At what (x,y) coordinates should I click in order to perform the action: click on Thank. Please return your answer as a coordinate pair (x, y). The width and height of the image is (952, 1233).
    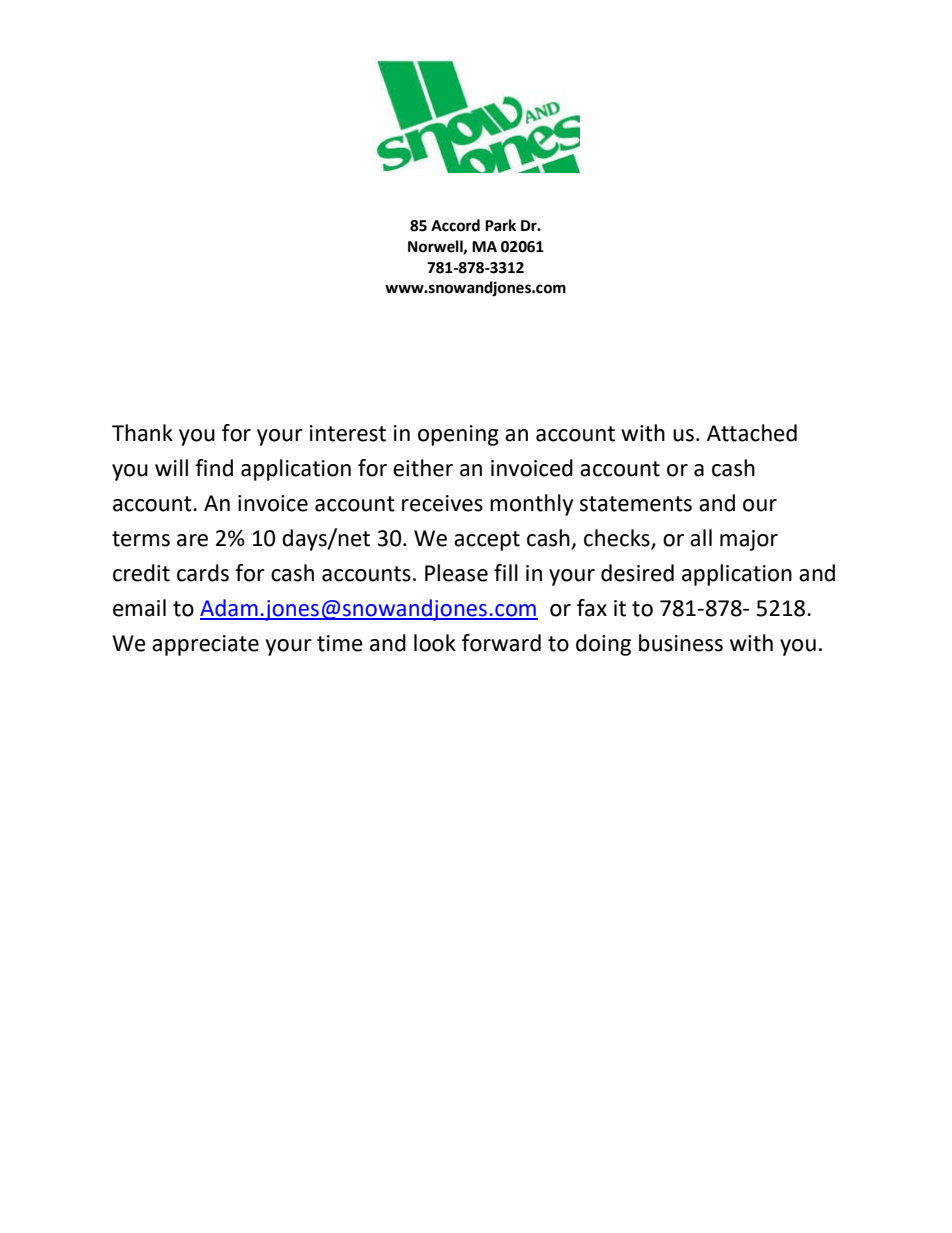
    Looking at the image, I should click on (142, 433).
